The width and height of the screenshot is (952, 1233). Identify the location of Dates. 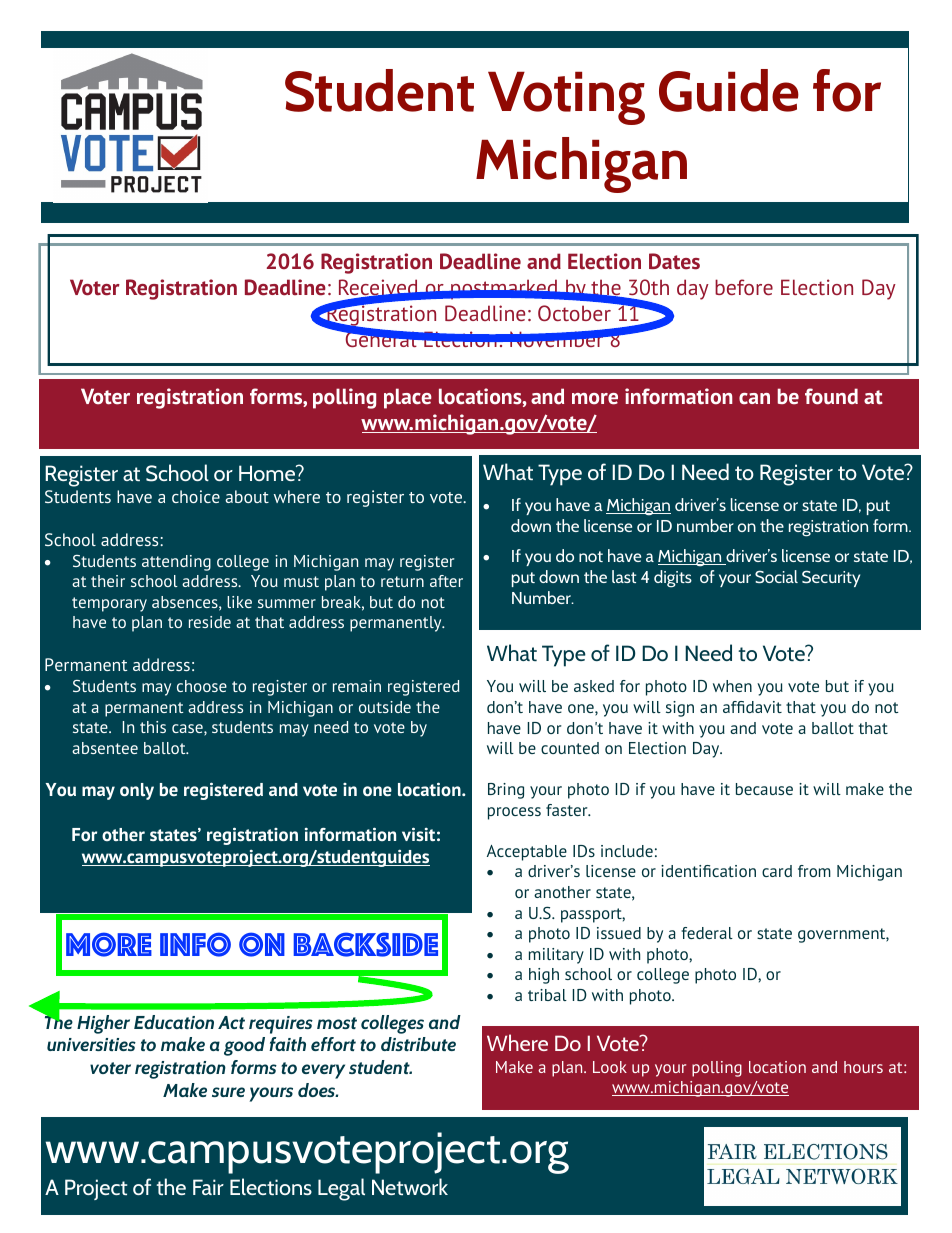
(674, 261).
